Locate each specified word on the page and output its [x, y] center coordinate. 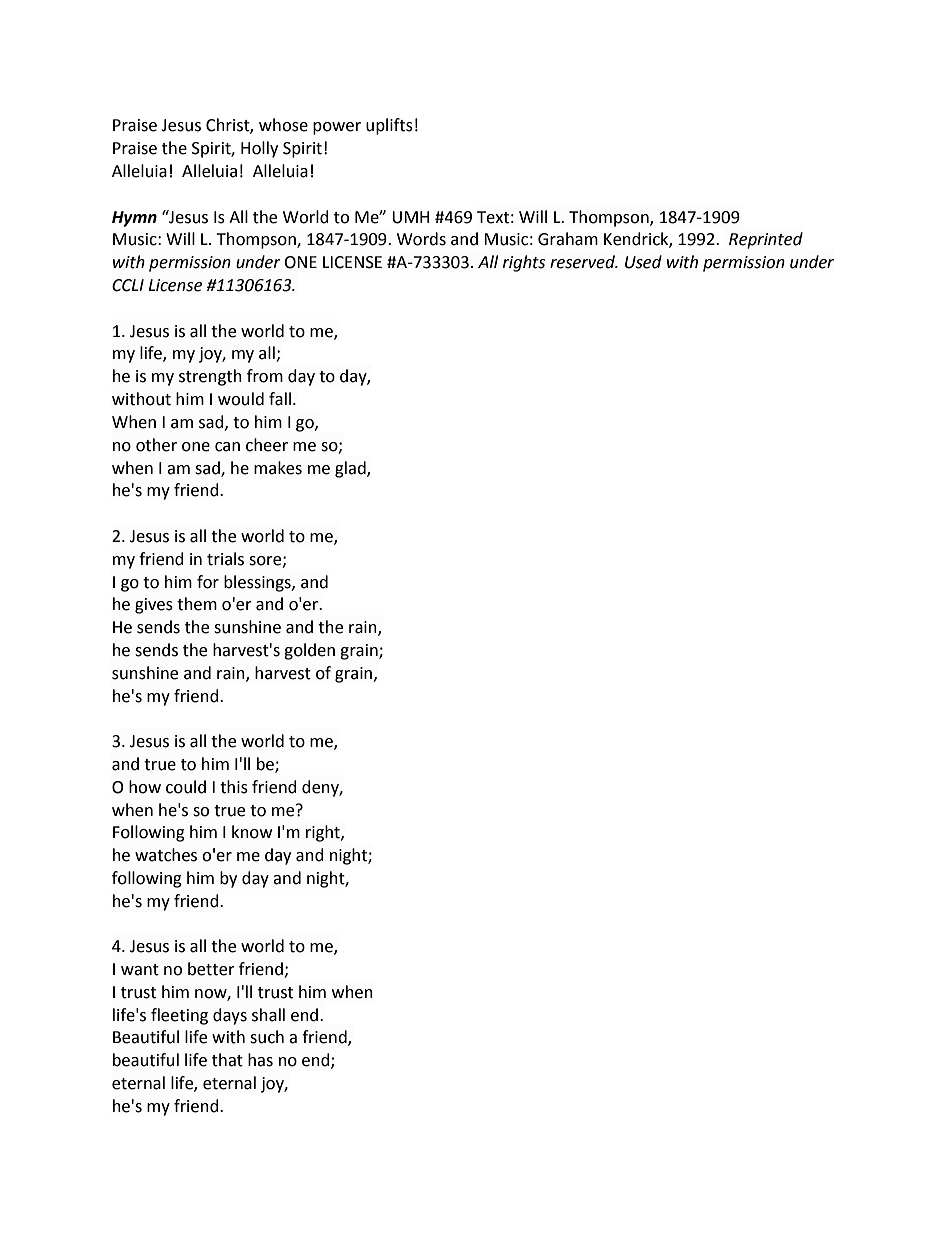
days [230, 1016]
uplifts [389, 126]
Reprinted [766, 240]
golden [309, 651]
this [234, 787]
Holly [259, 149]
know [252, 832]
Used [643, 262]
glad [351, 469]
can [227, 447]
